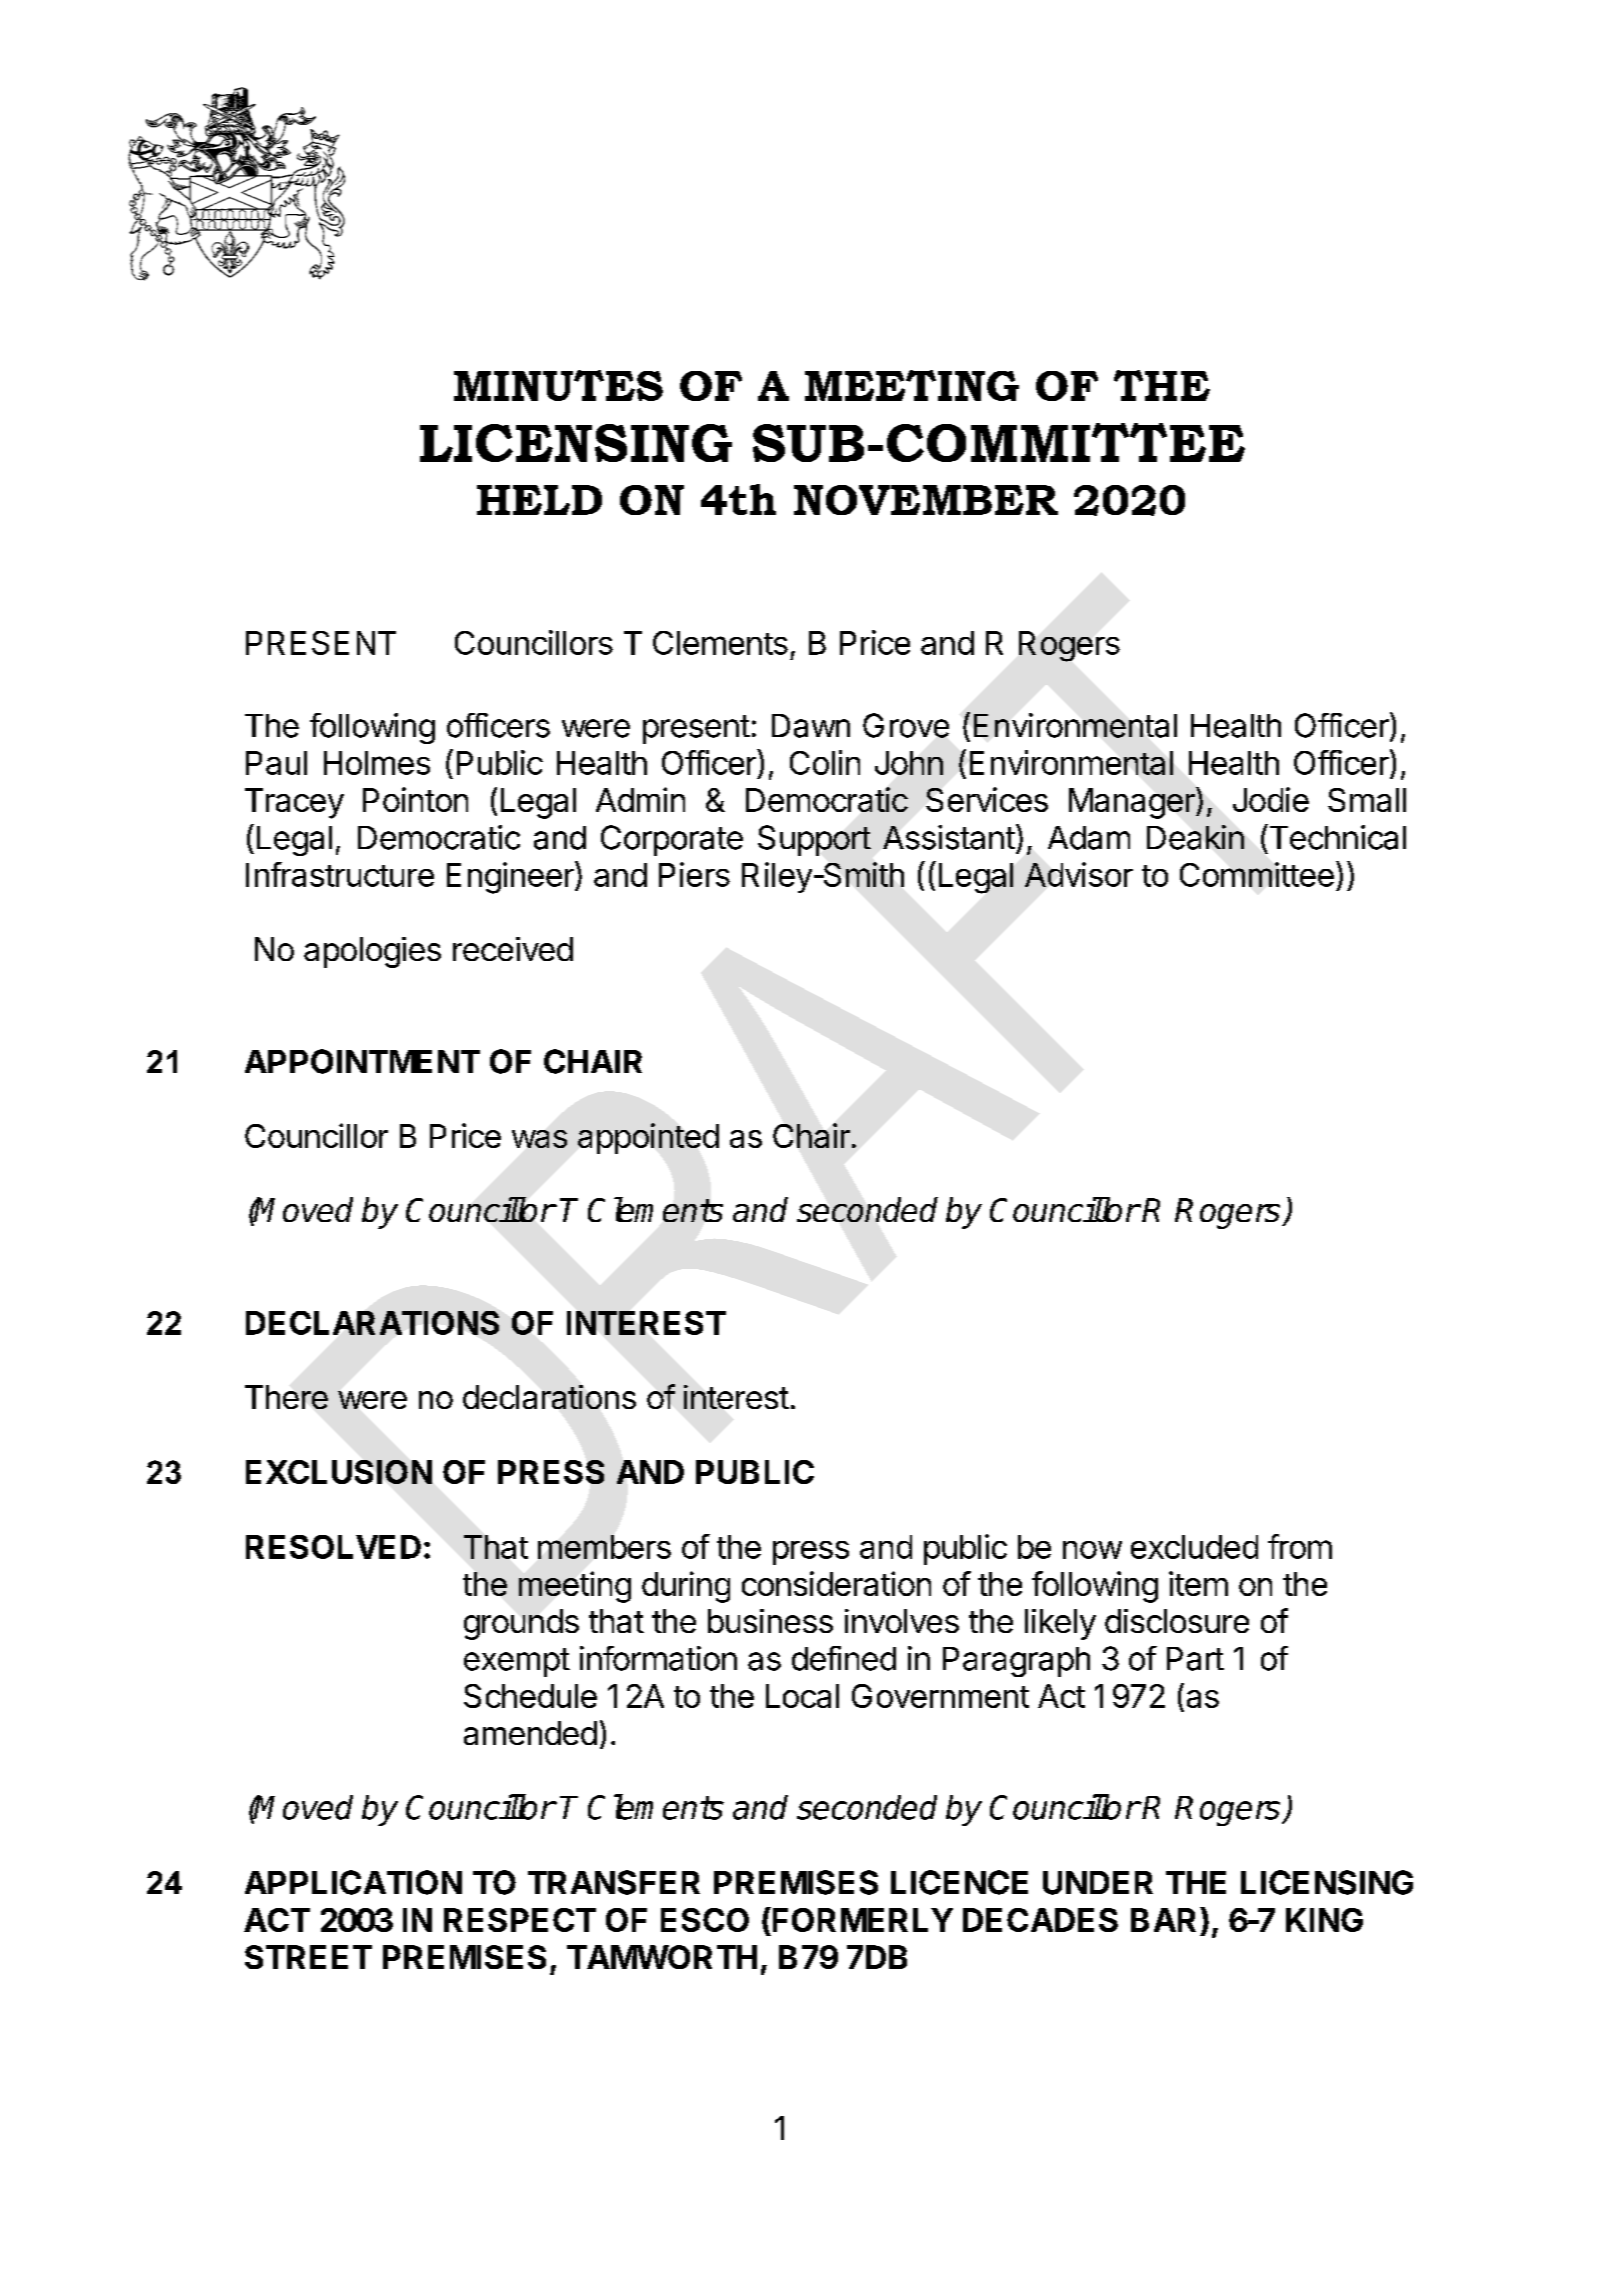  I want to click on was, so click(539, 1139).
